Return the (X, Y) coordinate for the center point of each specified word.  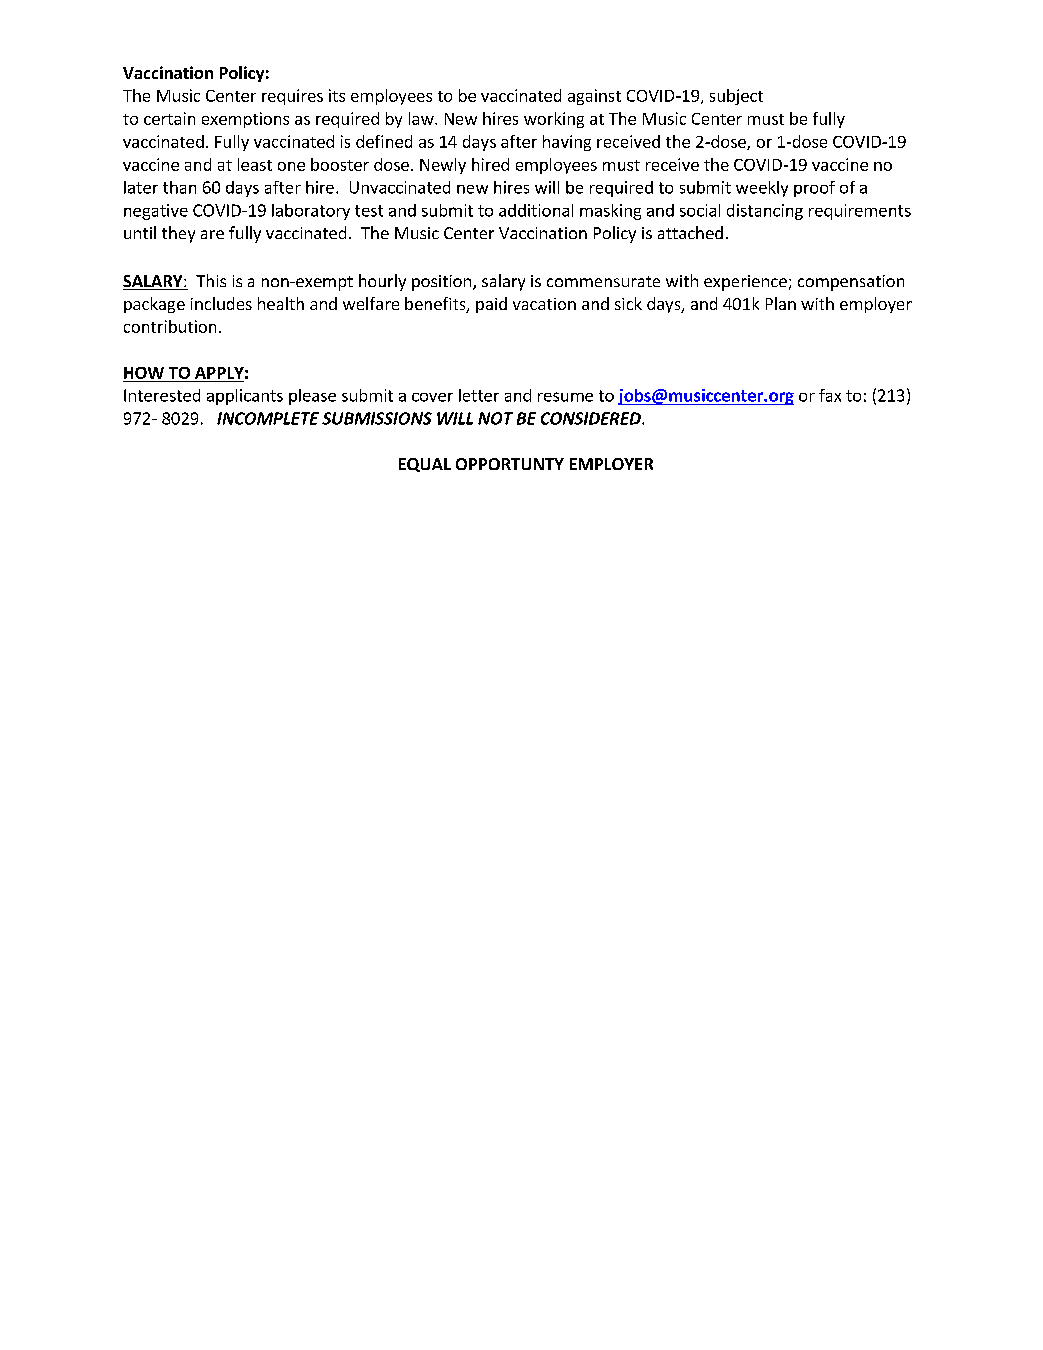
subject (736, 97)
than (179, 187)
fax (830, 395)
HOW (144, 373)
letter (479, 395)
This (211, 280)
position (443, 283)
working (554, 120)
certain (169, 118)
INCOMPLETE (268, 418)
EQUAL (425, 465)
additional (536, 210)
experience (745, 283)
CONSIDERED (592, 418)
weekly (762, 189)
